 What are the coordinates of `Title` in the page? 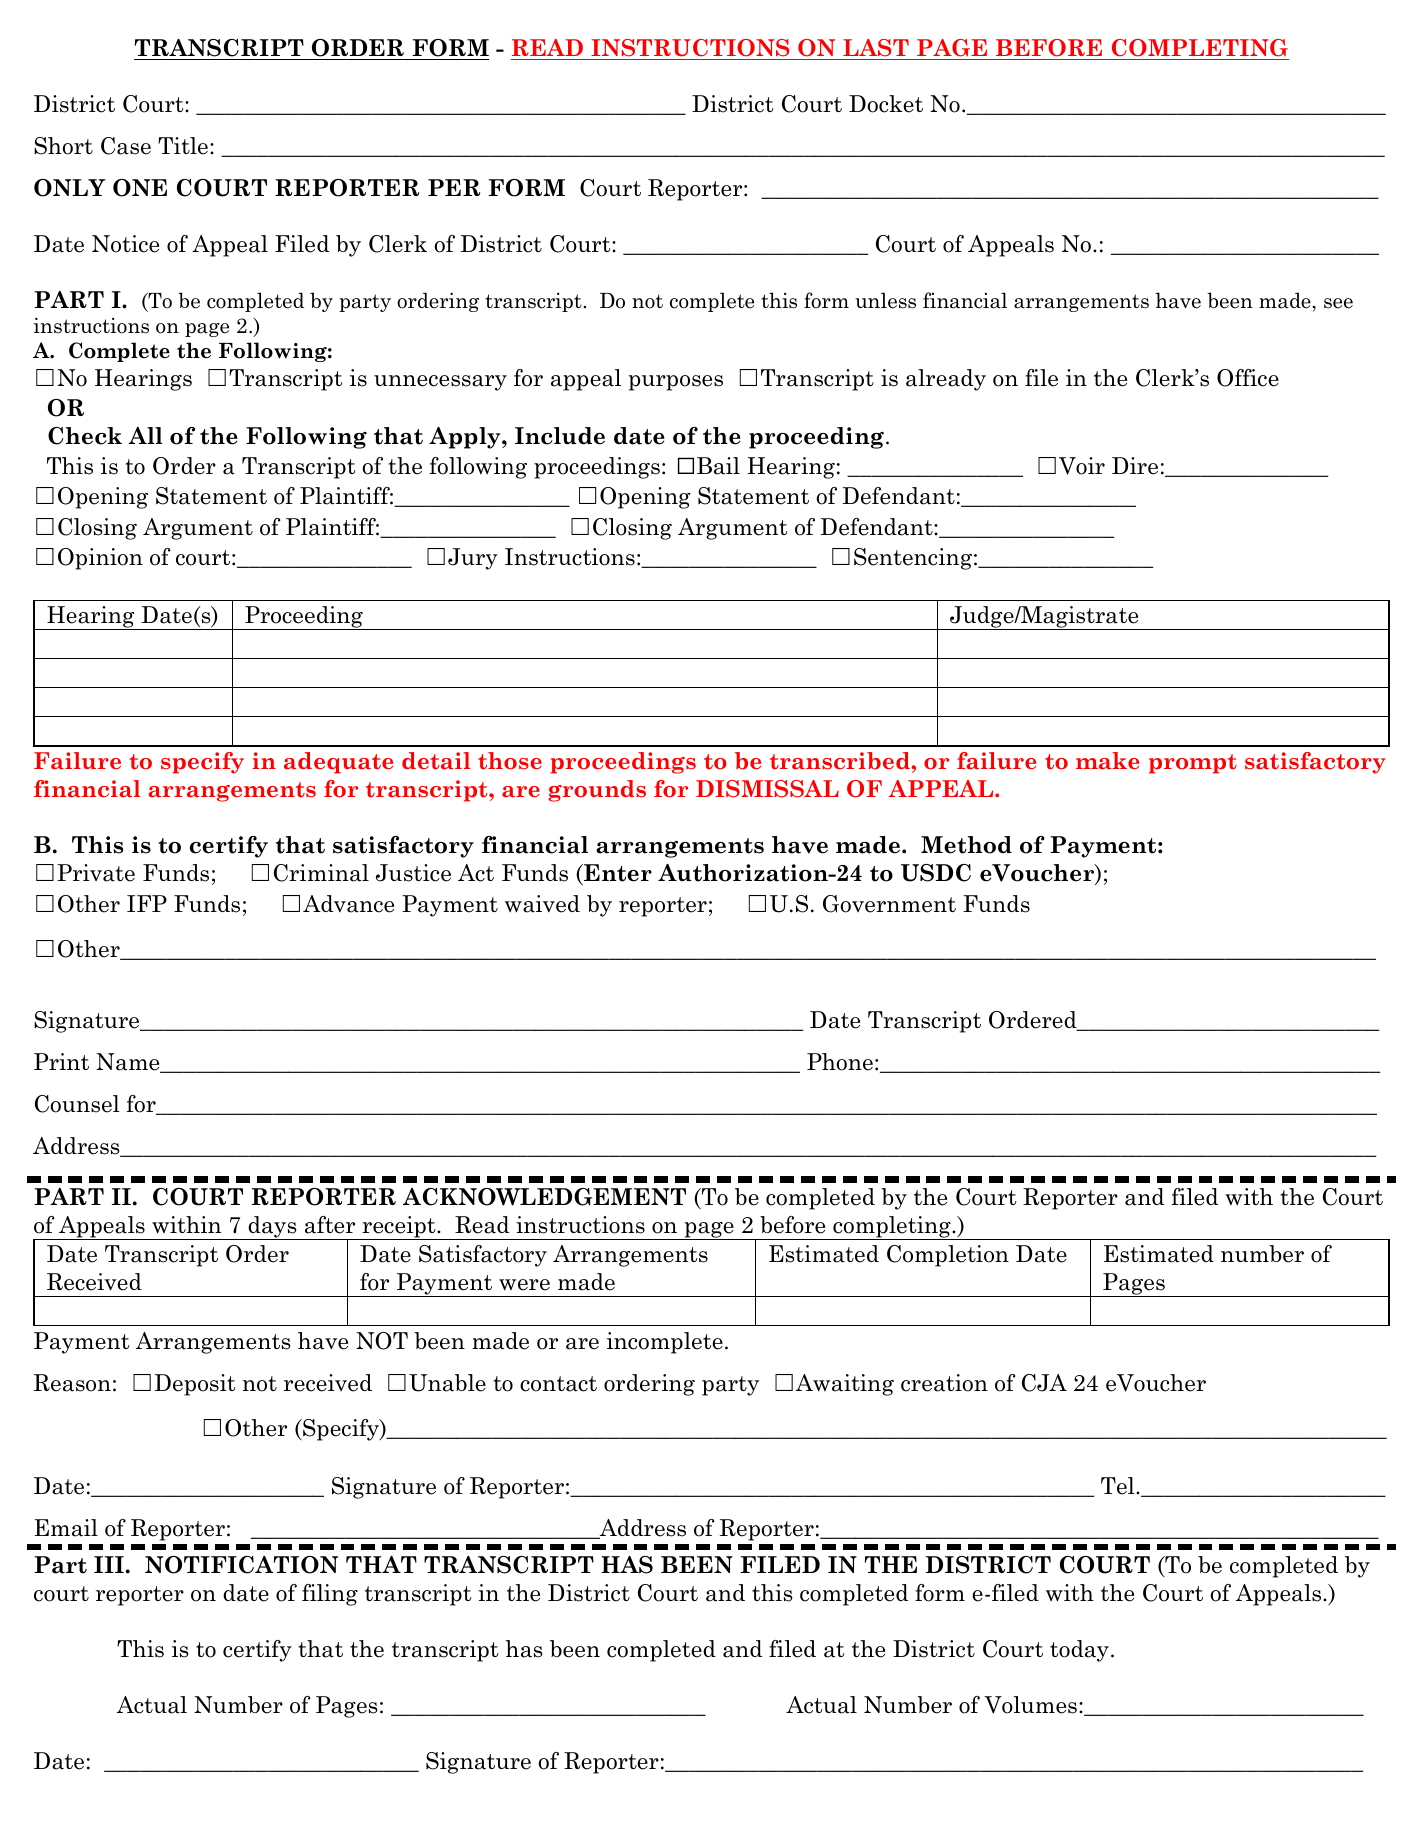 It's located at (184, 146).
